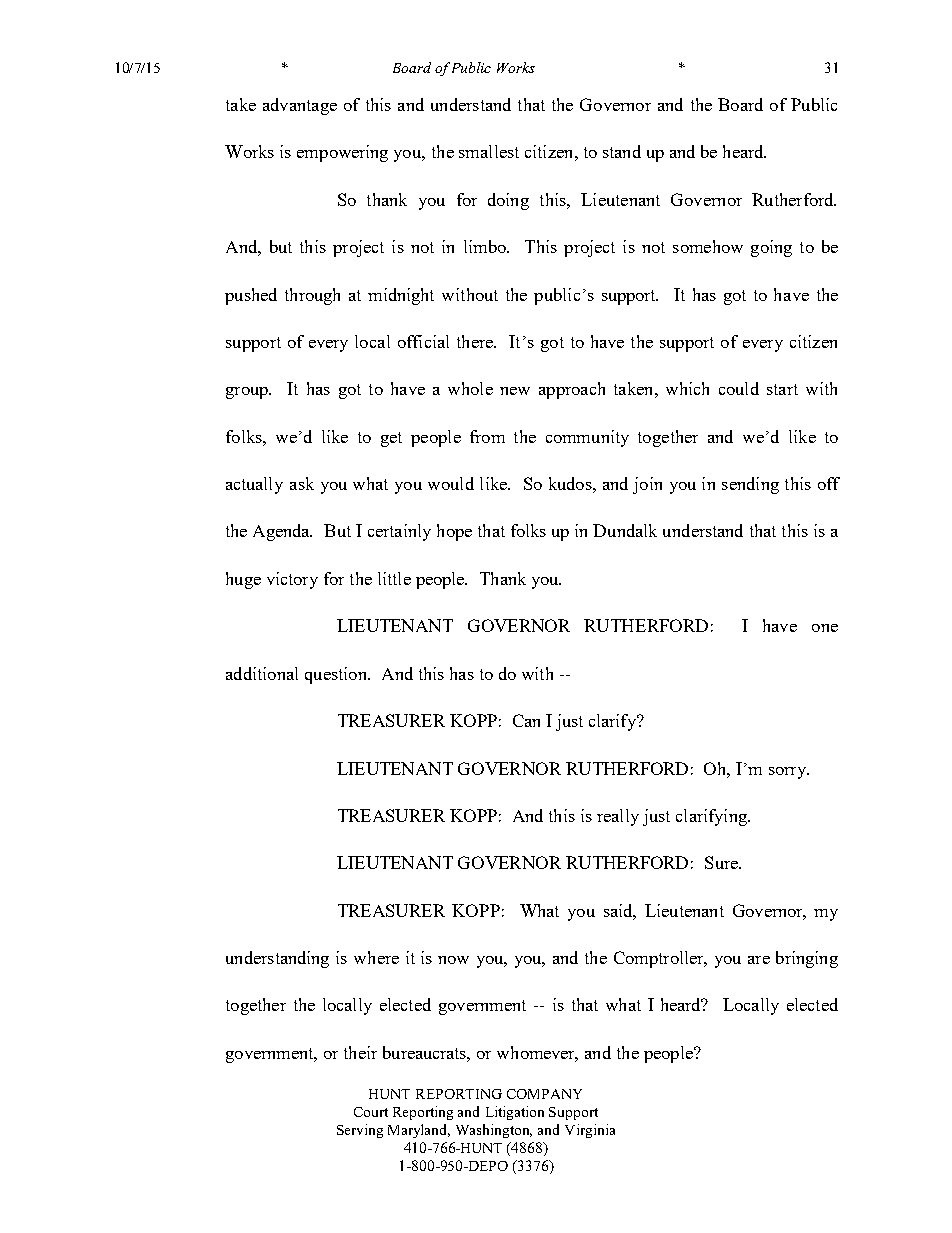  Describe the element at coordinates (526, 720) in the image. I see `Can` at that location.
